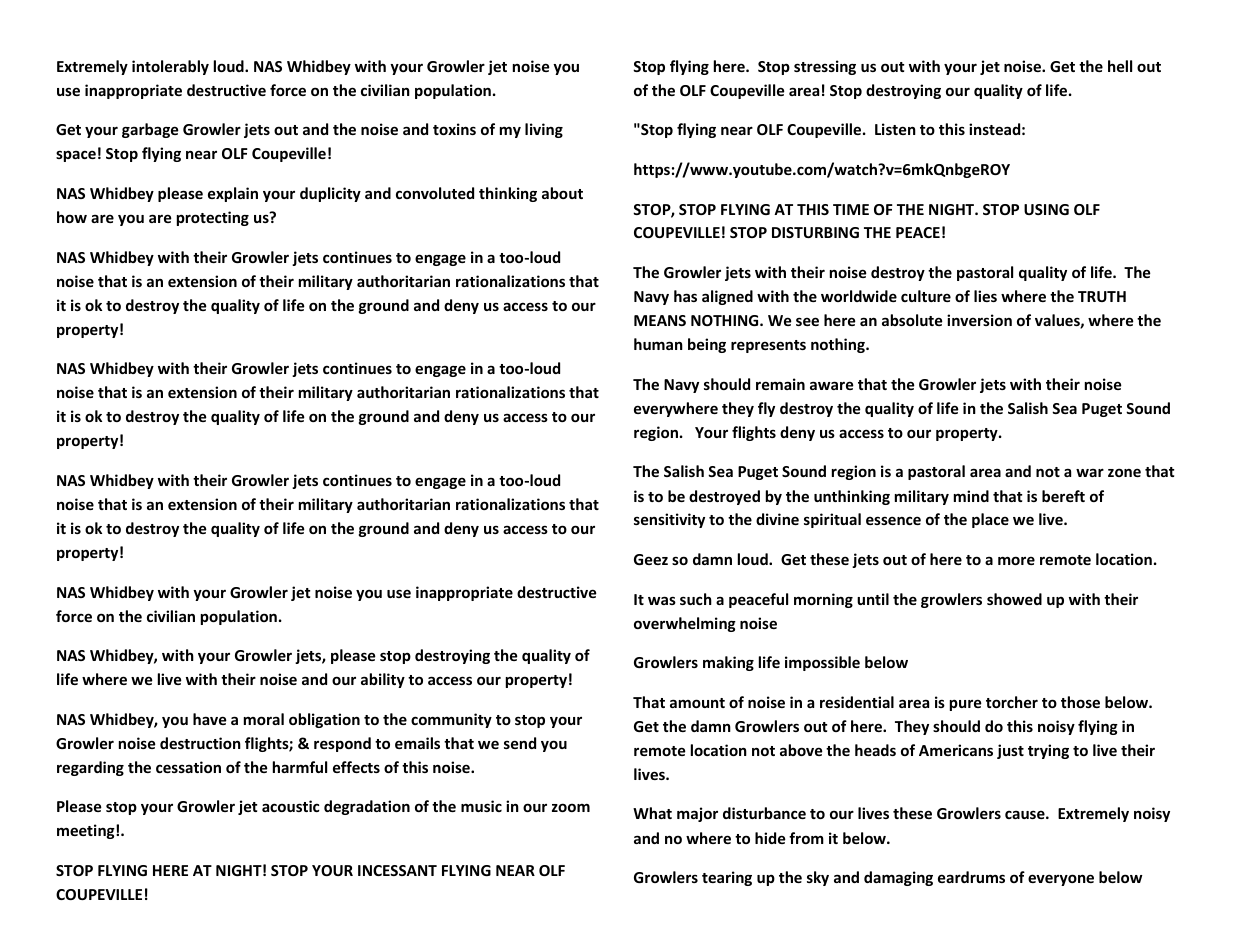 This screenshot has height=952, width=1233. I want to click on acoustic, so click(291, 806).
